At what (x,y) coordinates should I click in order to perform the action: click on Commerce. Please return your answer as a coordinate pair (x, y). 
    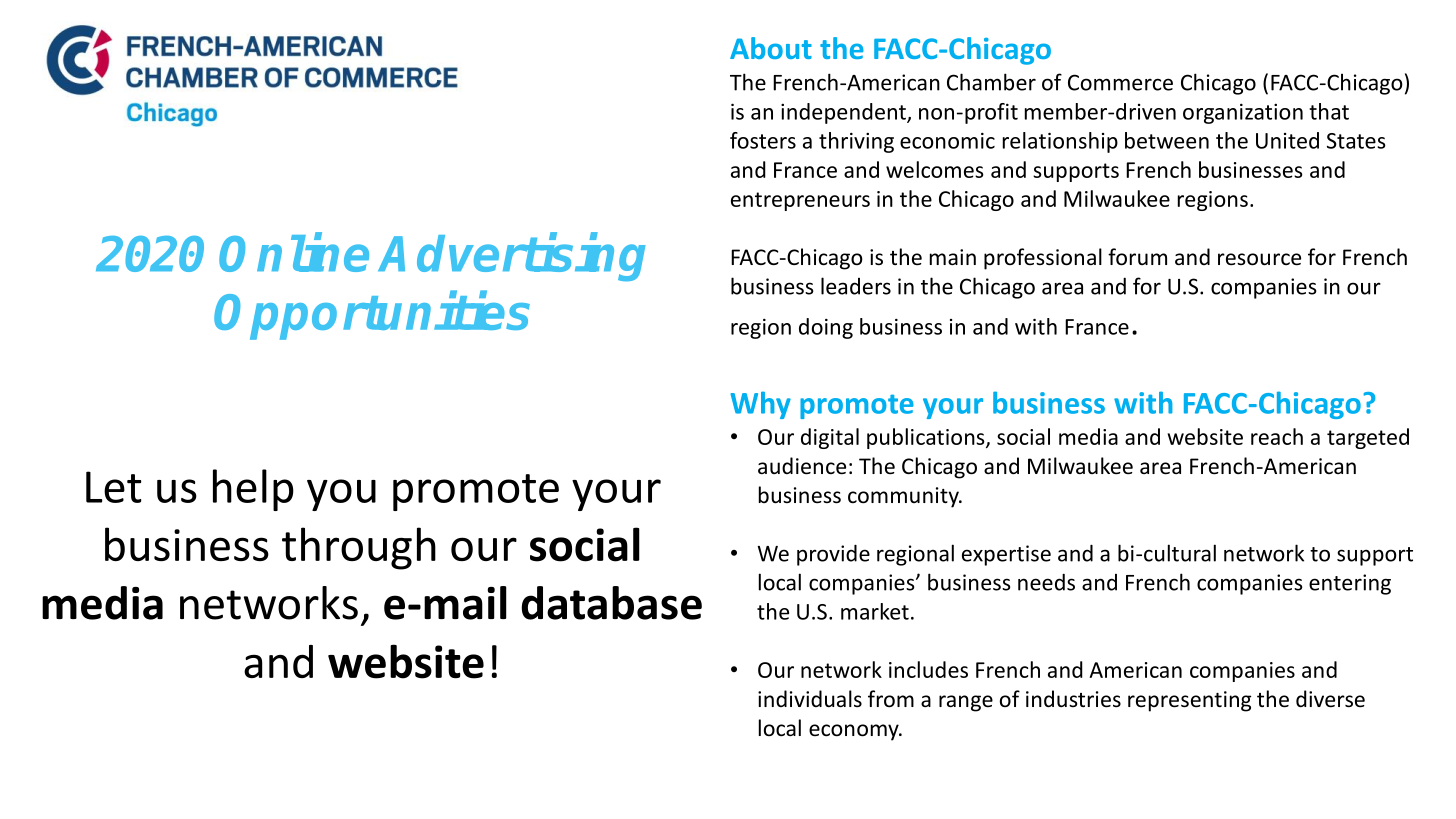
    Looking at the image, I should click on (1120, 82).
